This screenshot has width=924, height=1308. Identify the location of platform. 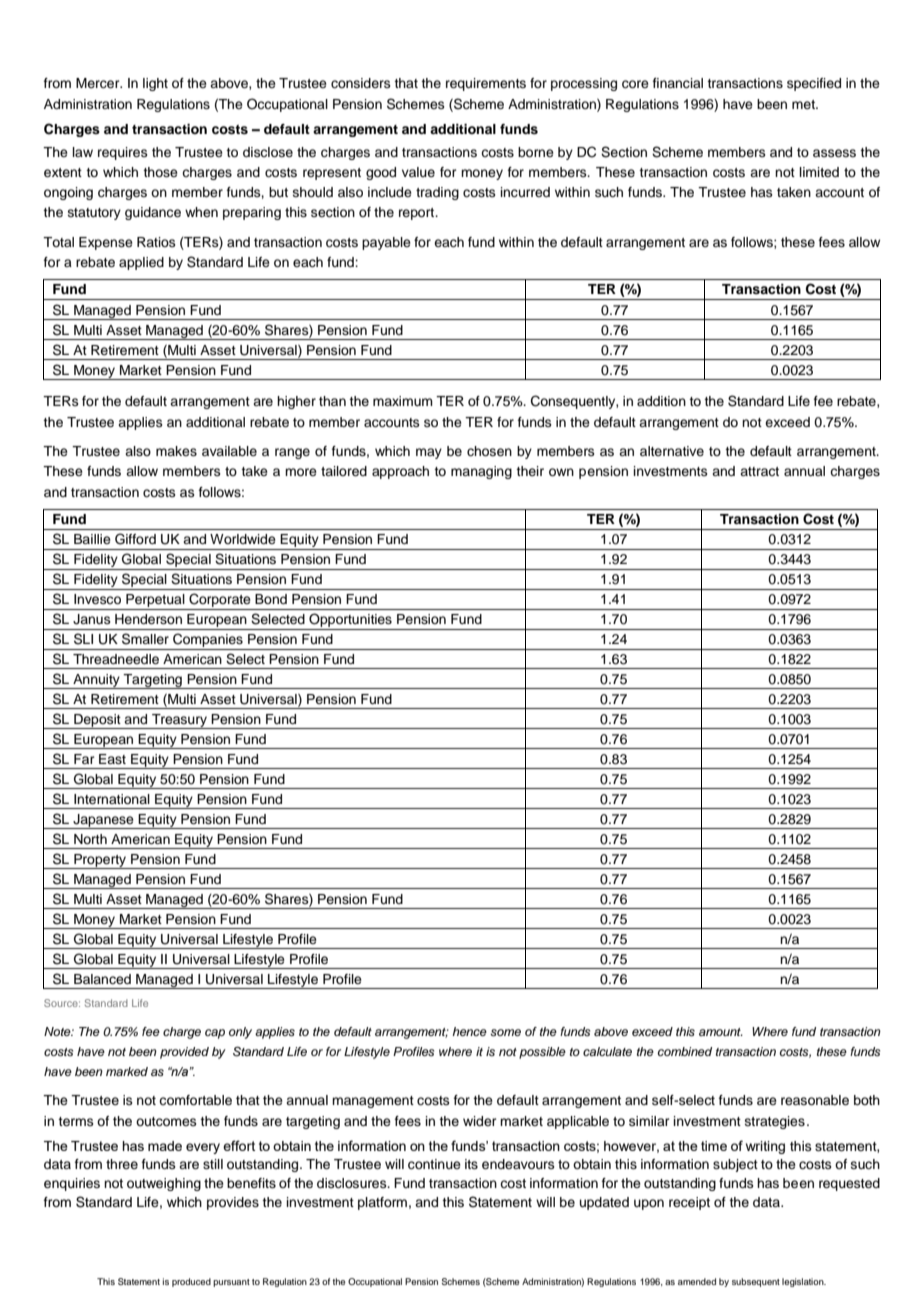
(382, 1203).
